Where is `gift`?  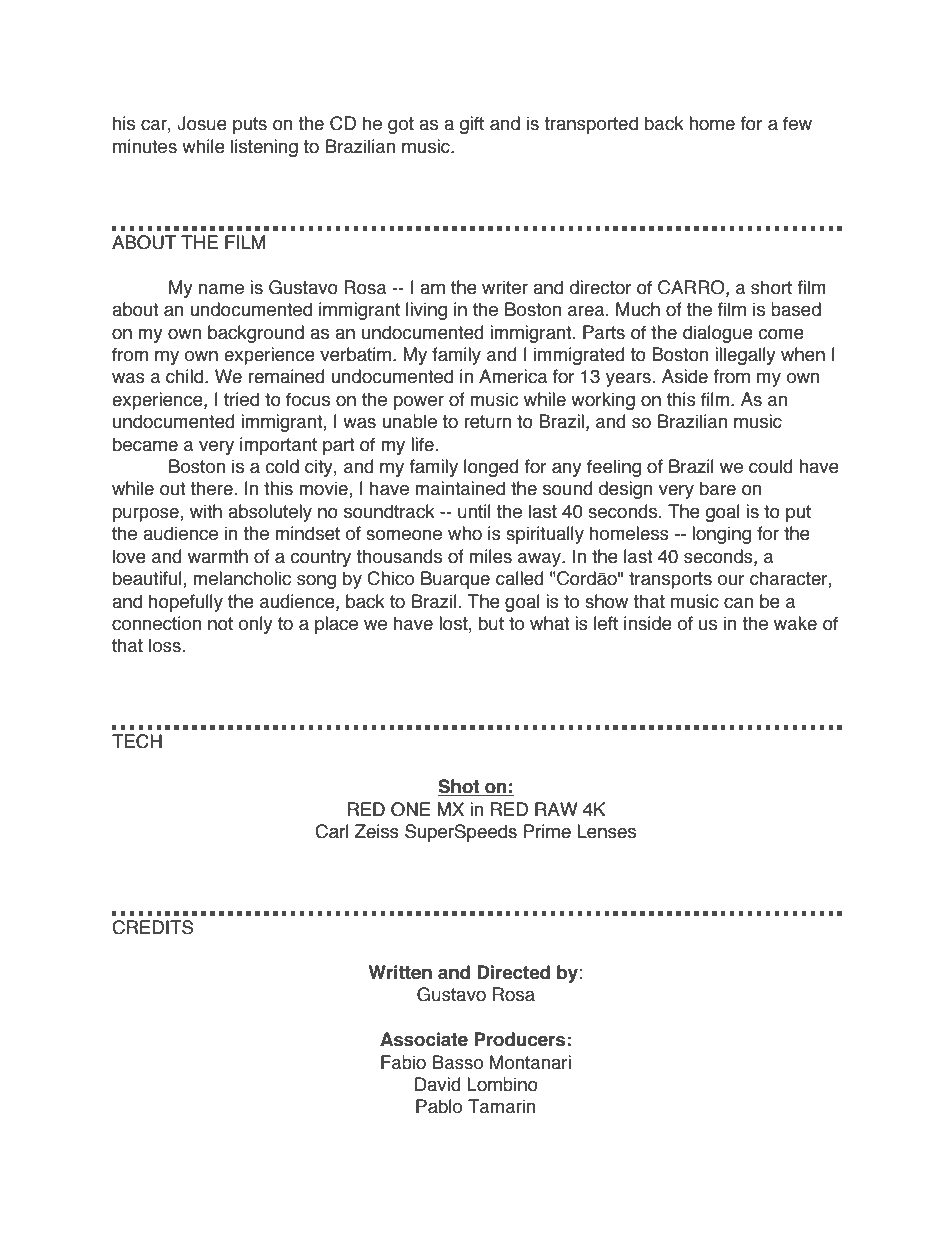 gift is located at coordinates (472, 125).
